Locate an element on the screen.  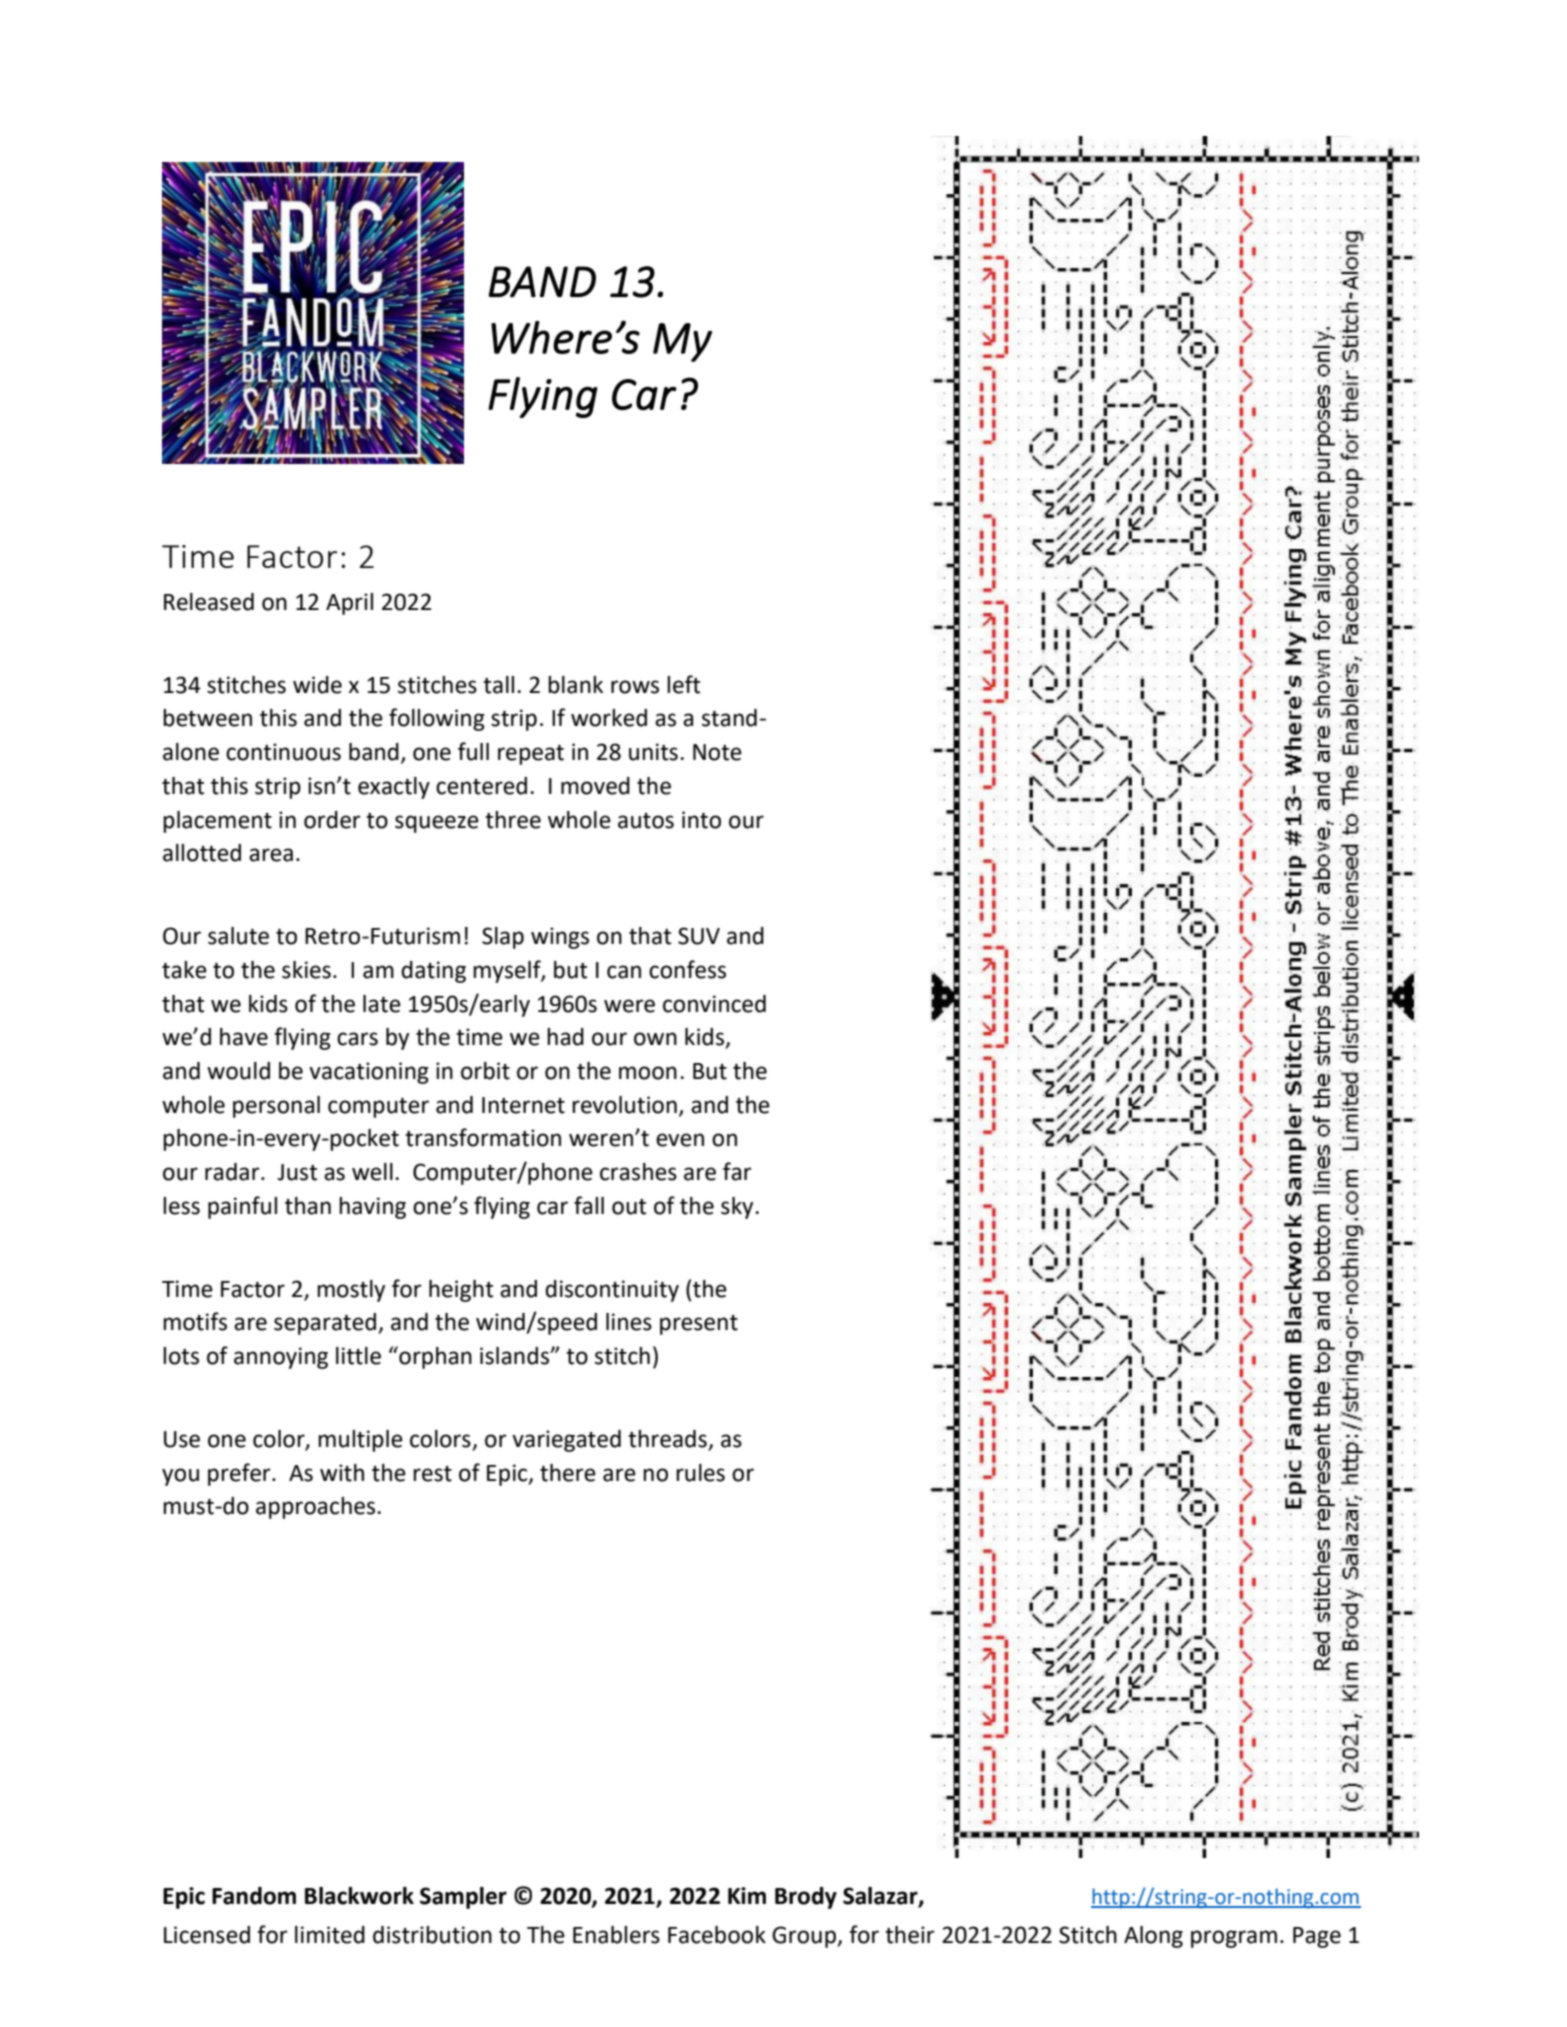
with is located at coordinates (342, 1473).
